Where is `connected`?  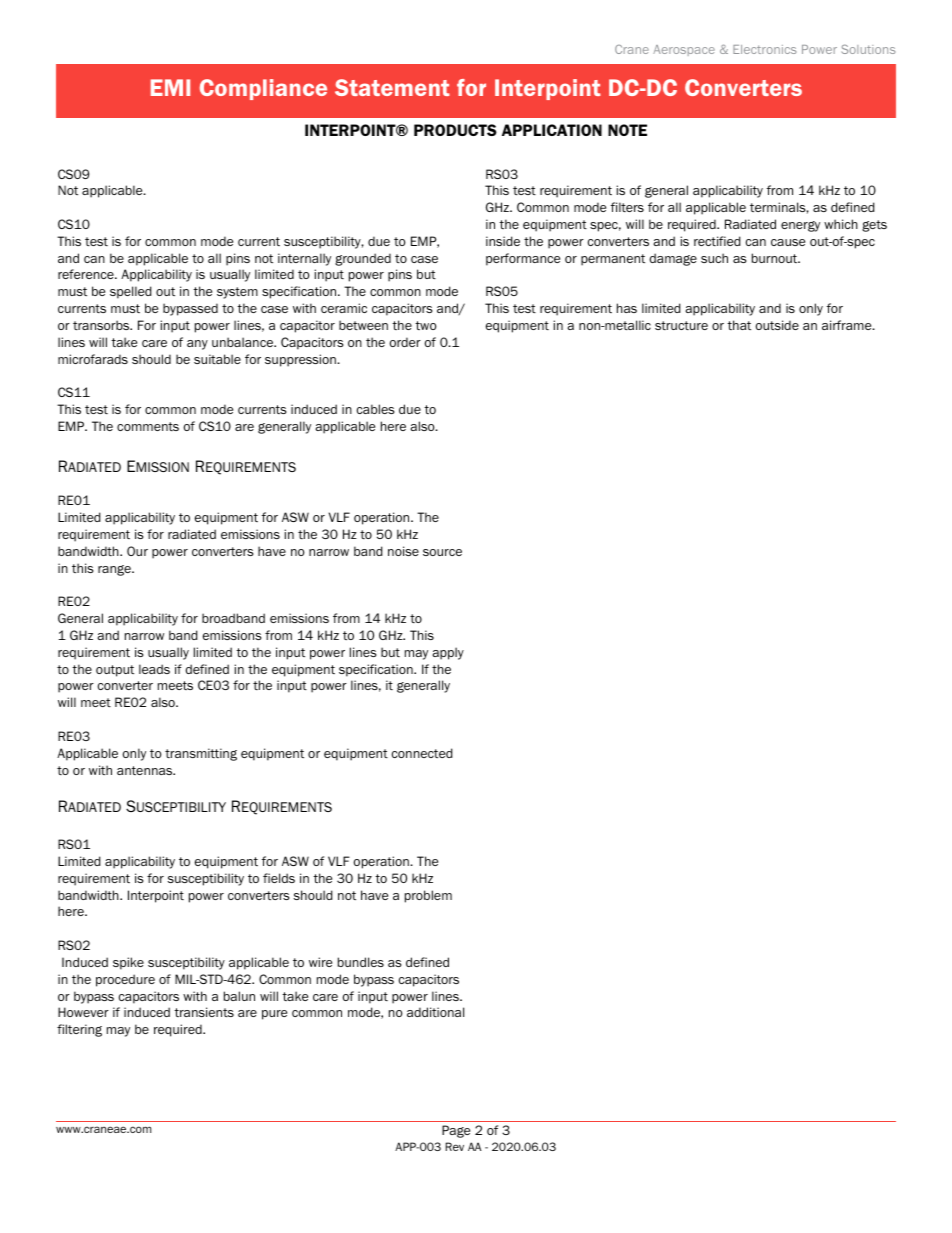 connected is located at coordinates (422, 753).
